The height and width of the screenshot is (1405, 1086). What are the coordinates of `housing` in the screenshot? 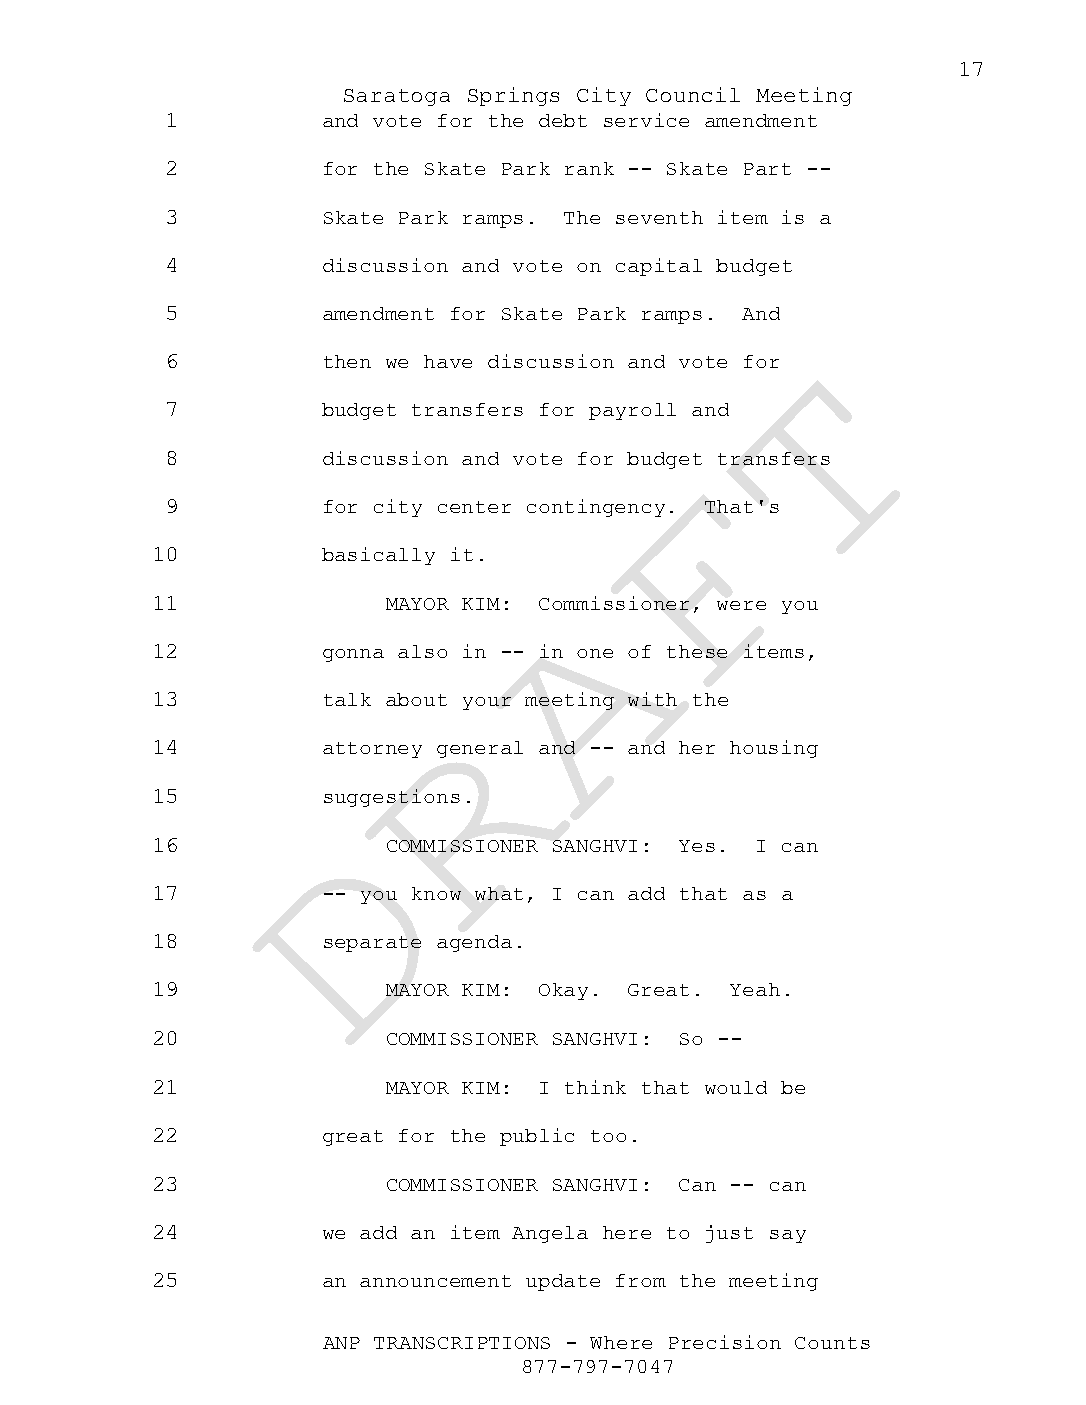 It's located at (774, 749).
